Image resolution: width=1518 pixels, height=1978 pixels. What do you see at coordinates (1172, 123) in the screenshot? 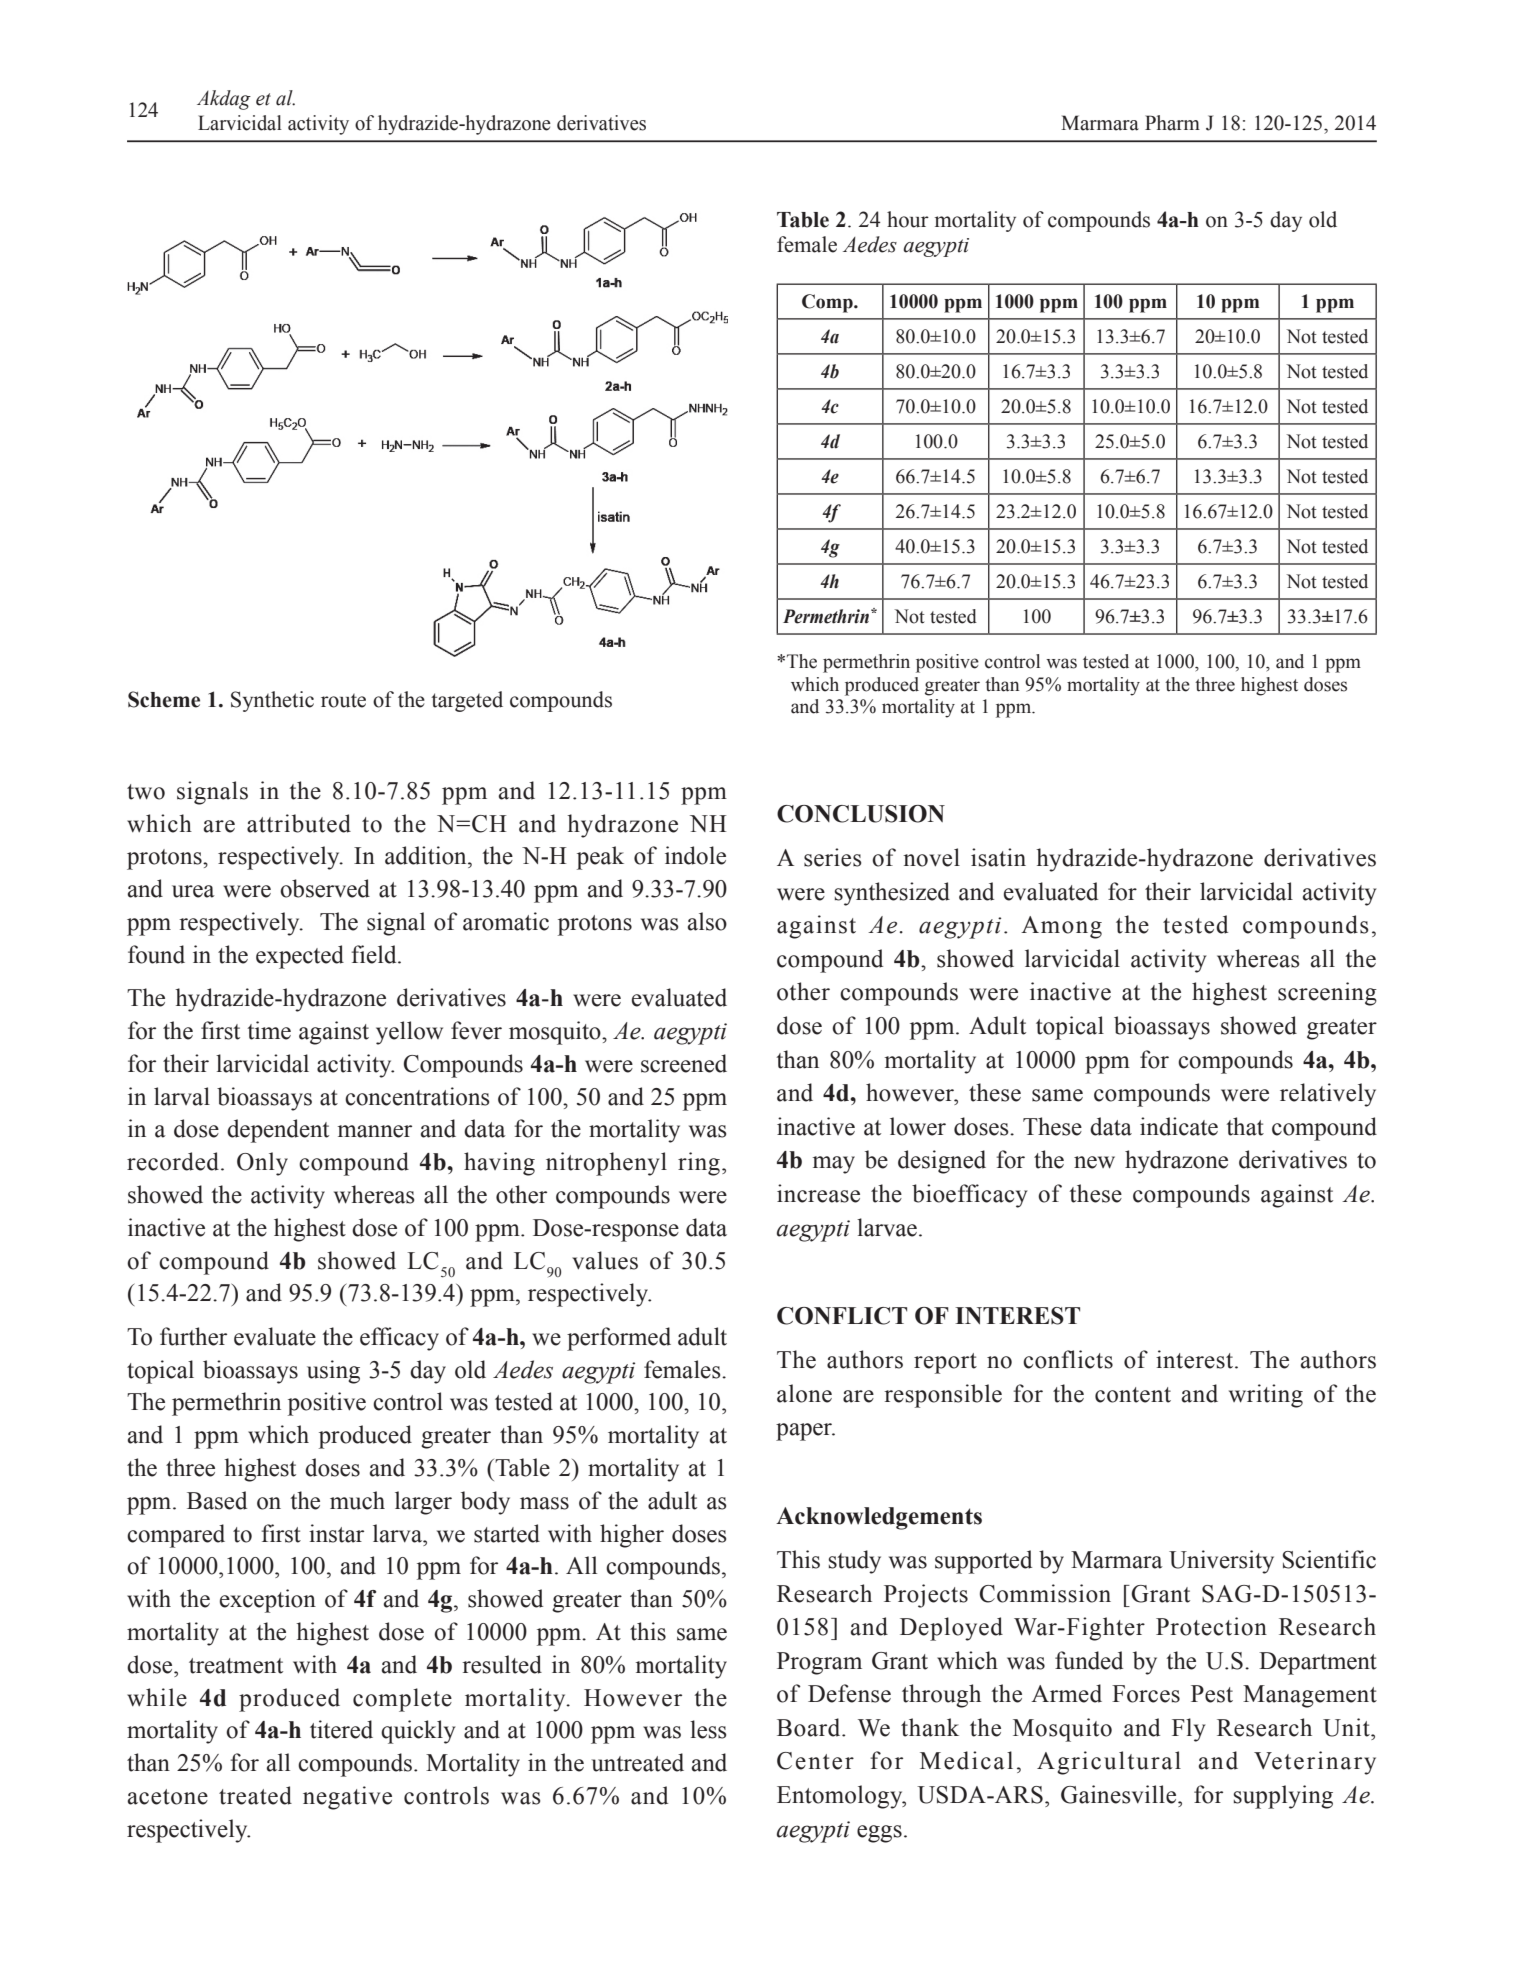
I see `Pharm` at bounding box center [1172, 123].
